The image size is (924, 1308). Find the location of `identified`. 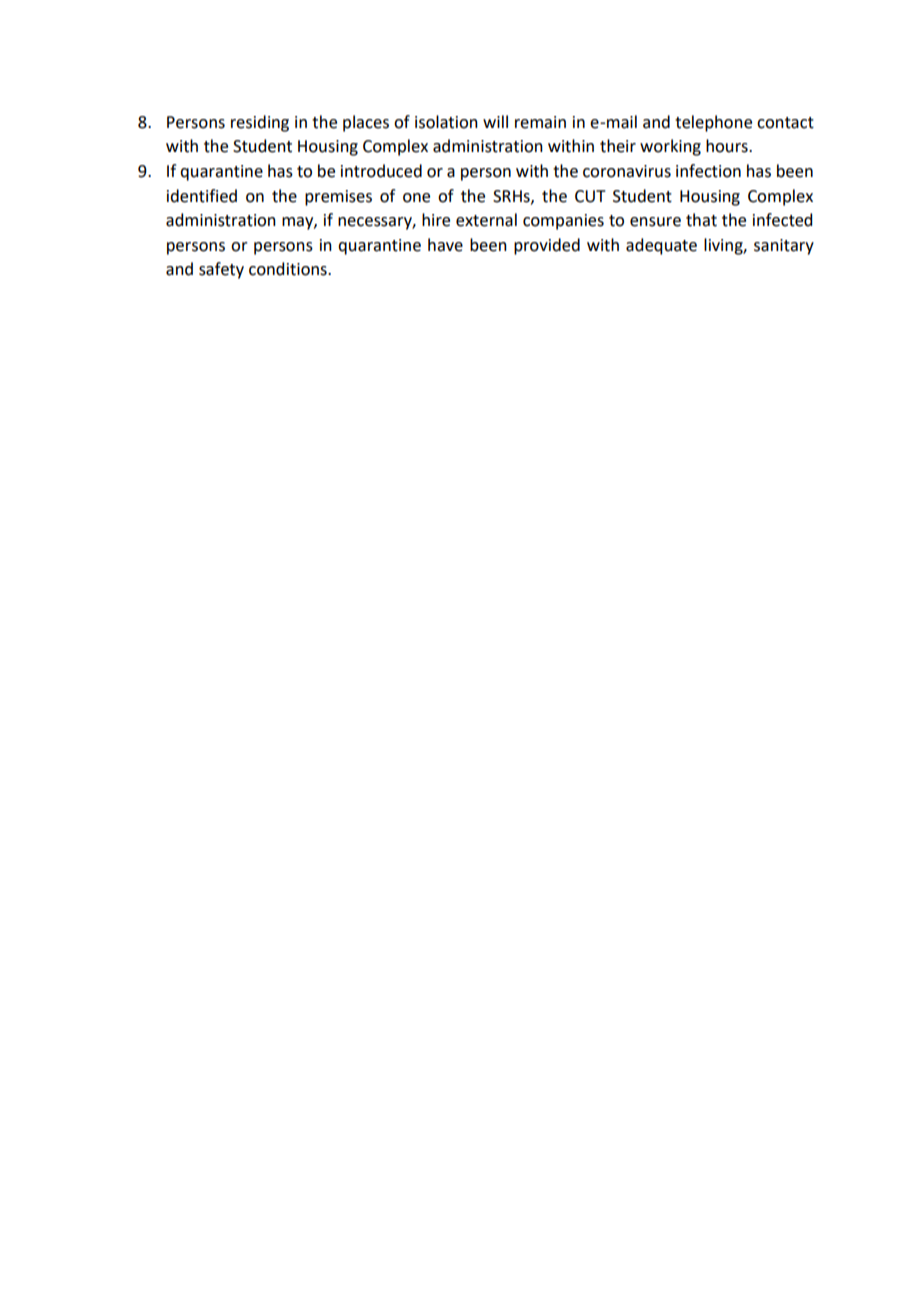

identified is located at coordinates (202, 196).
